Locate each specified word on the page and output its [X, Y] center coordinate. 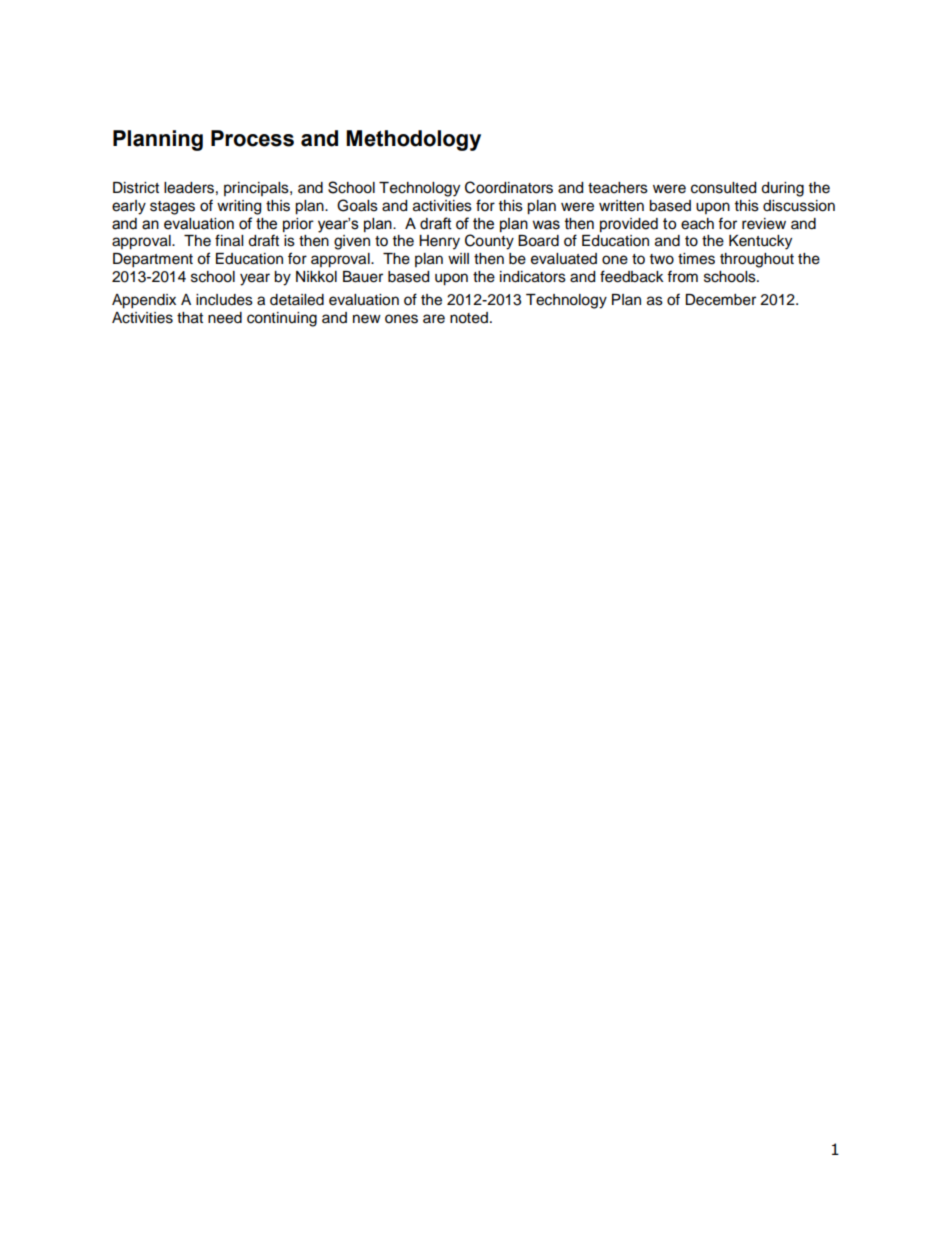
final [229, 240]
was [546, 225]
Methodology [413, 140]
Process [252, 138]
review [764, 224]
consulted [723, 188]
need [225, 318]
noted [469, 318]
